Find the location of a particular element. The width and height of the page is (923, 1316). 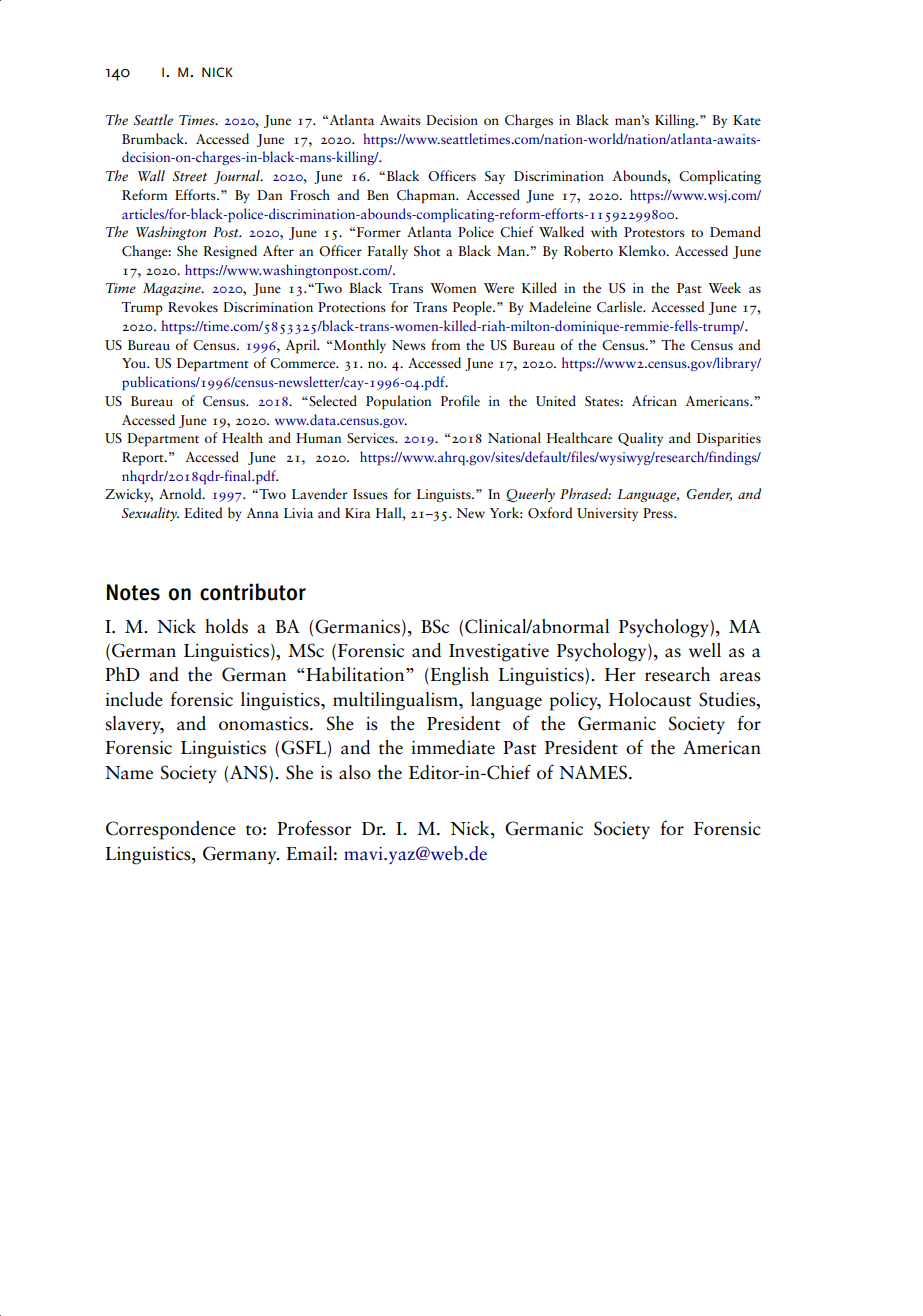

Say is located at coordinates (495, 177).
